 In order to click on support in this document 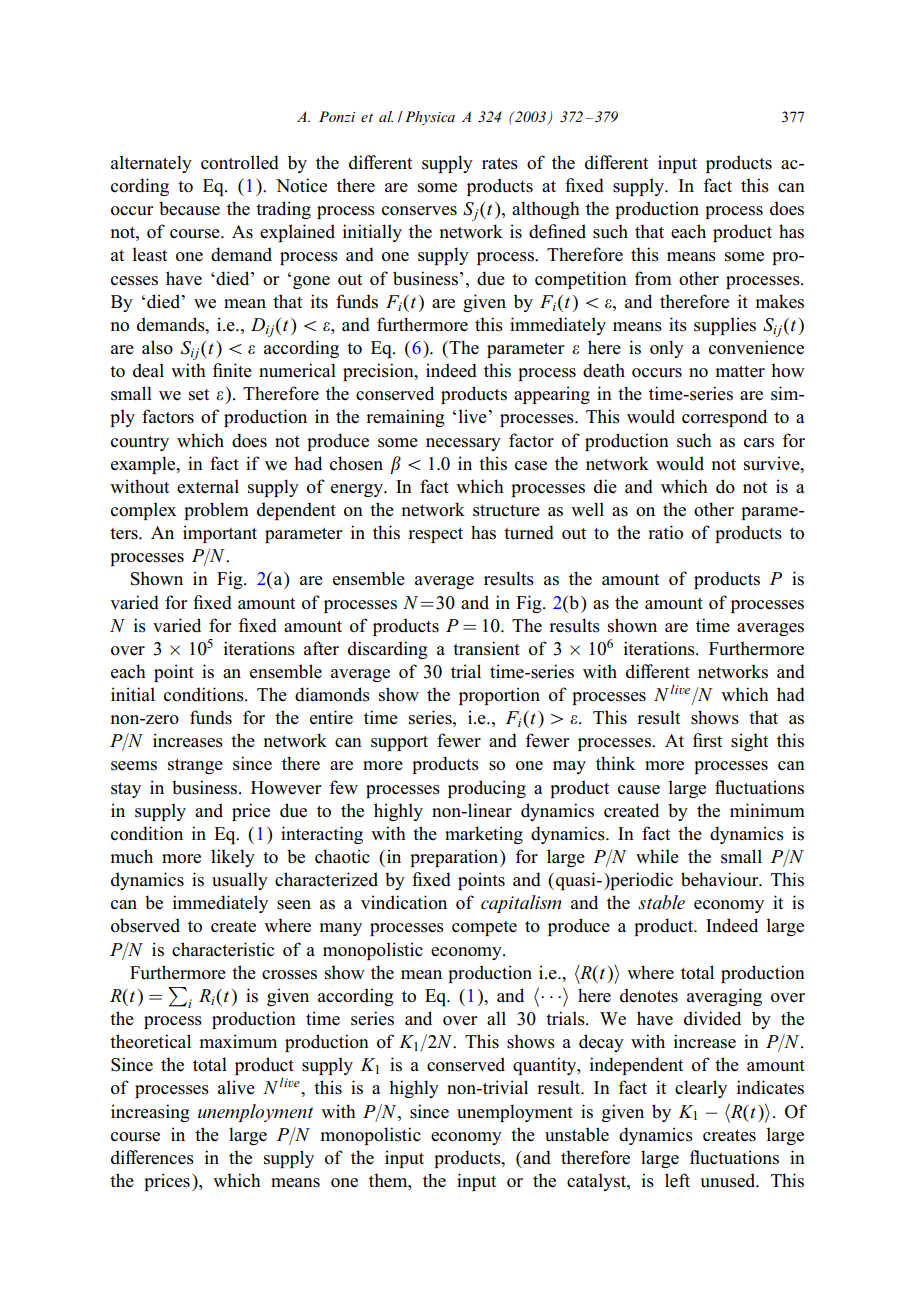, I will do `click(399, 743)`.
